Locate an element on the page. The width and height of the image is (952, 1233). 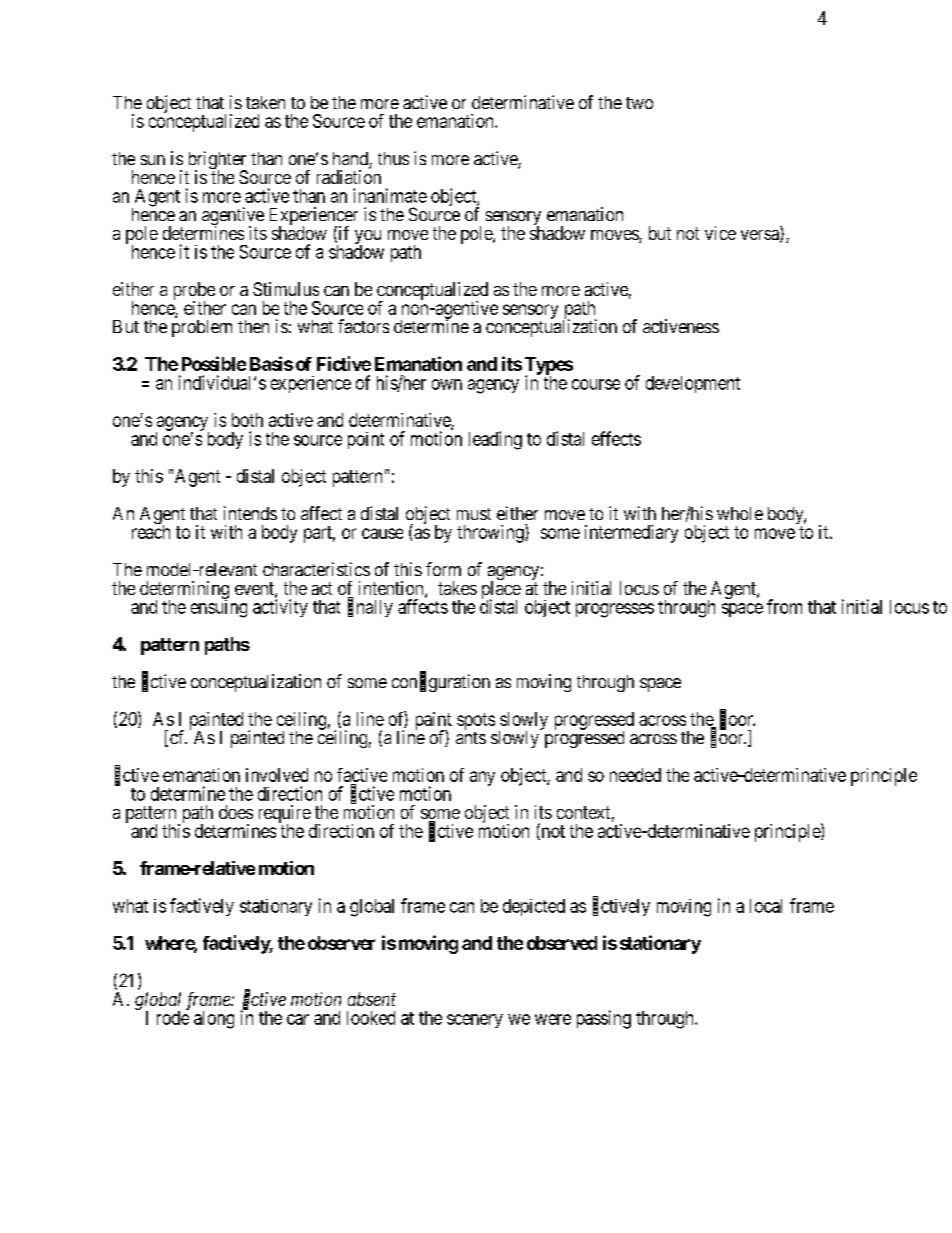
two is located at coordinates (639, 103).
